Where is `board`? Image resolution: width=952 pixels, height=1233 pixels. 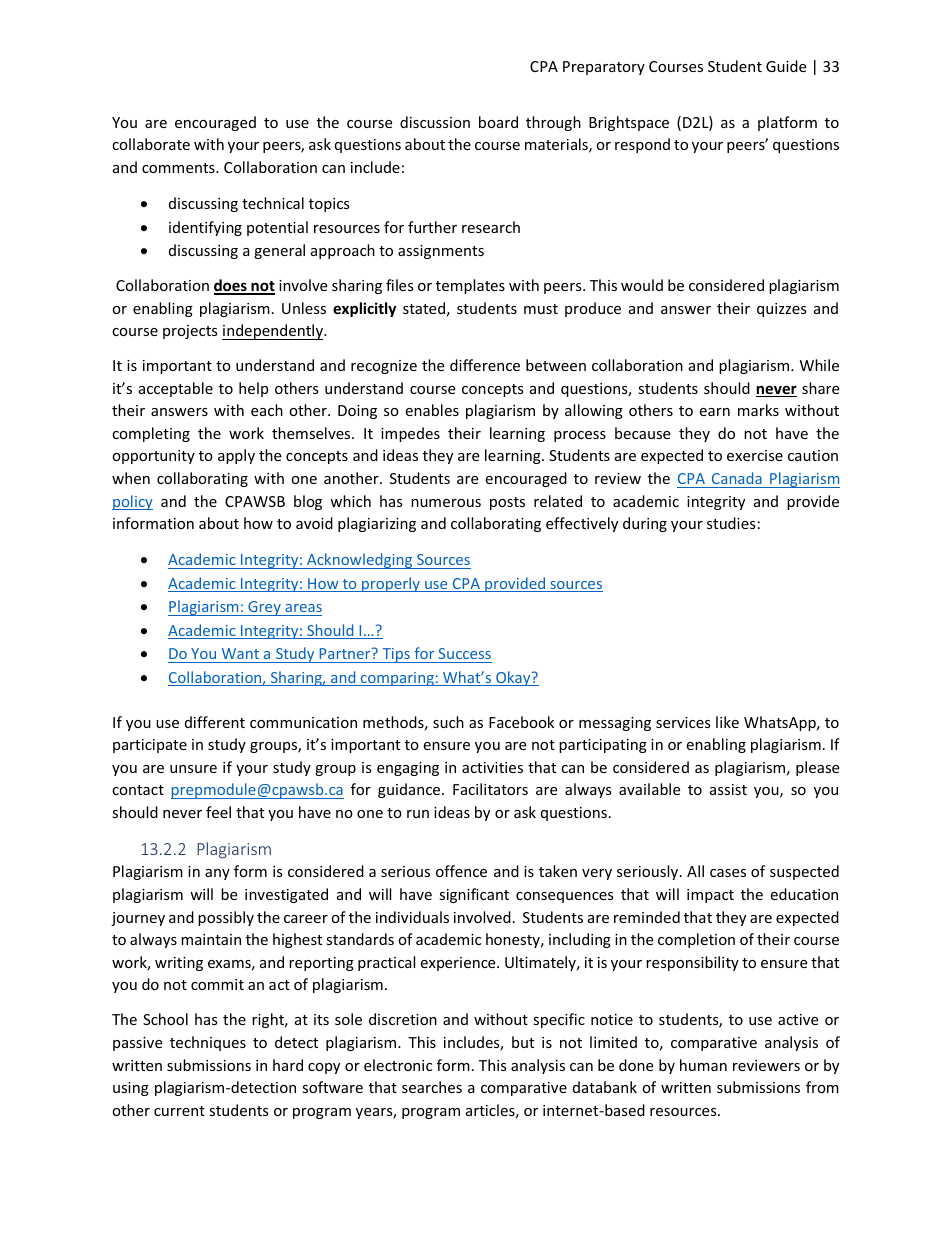 board is located at coordinates (498, 122).
